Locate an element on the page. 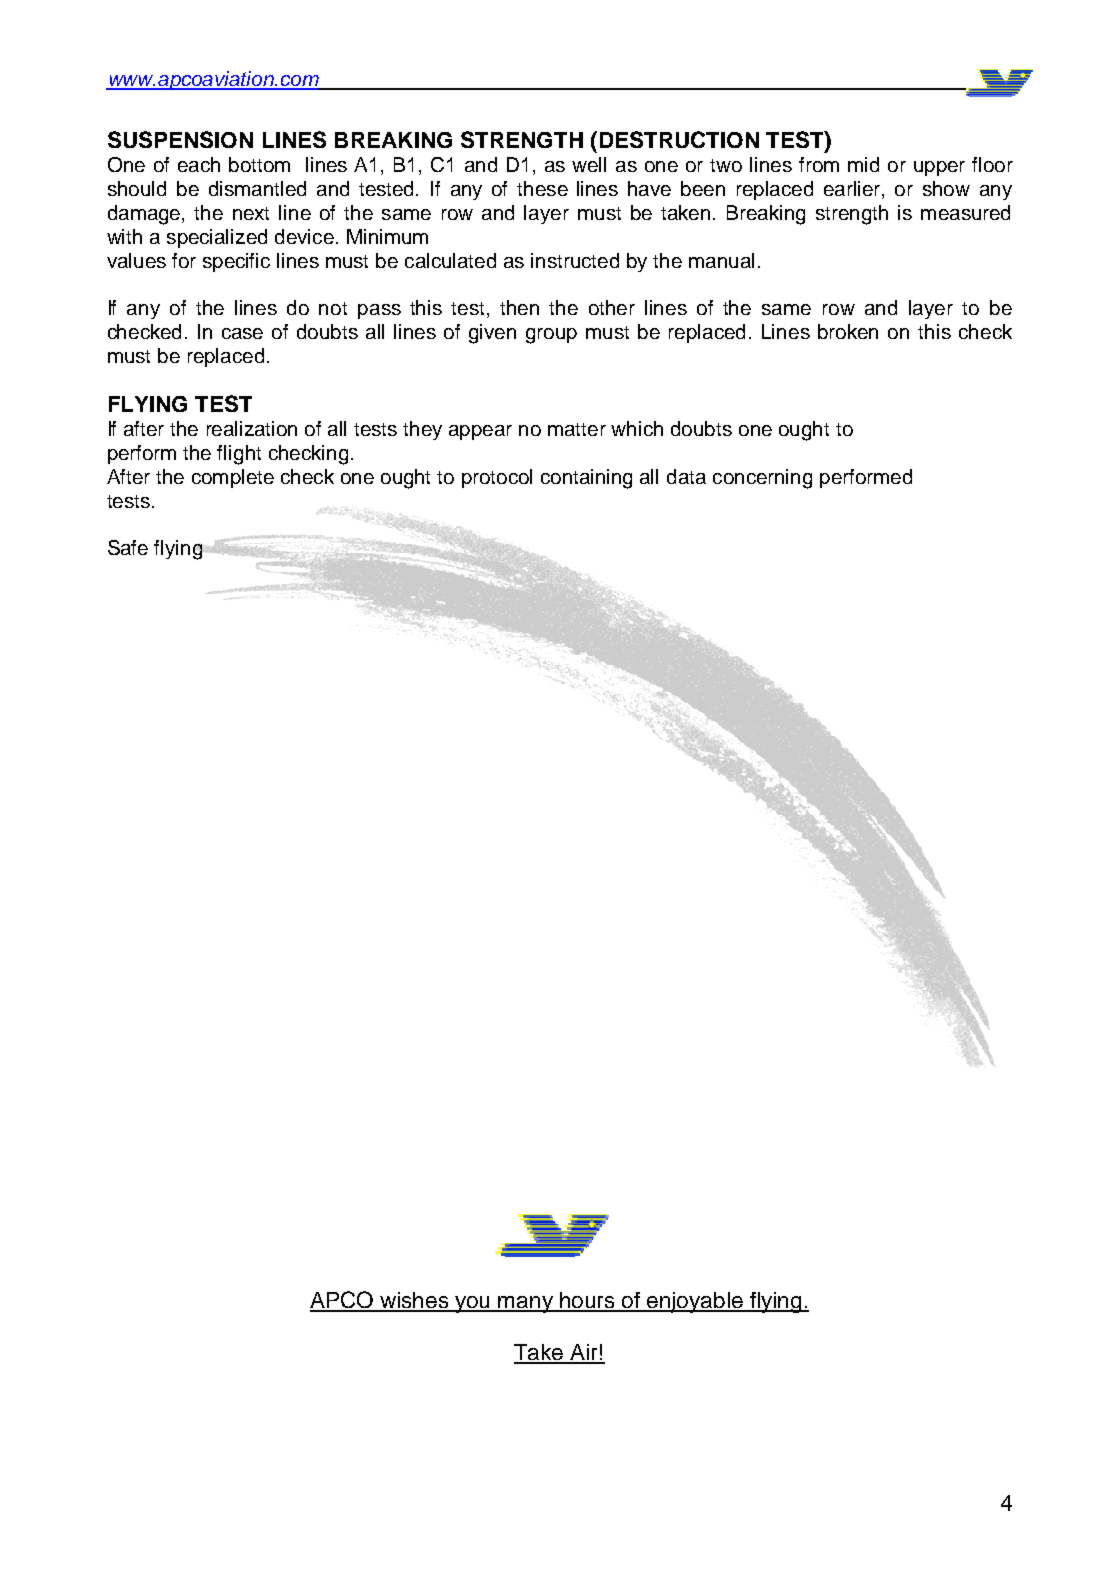  containing is located at coordinates (586, 479).
